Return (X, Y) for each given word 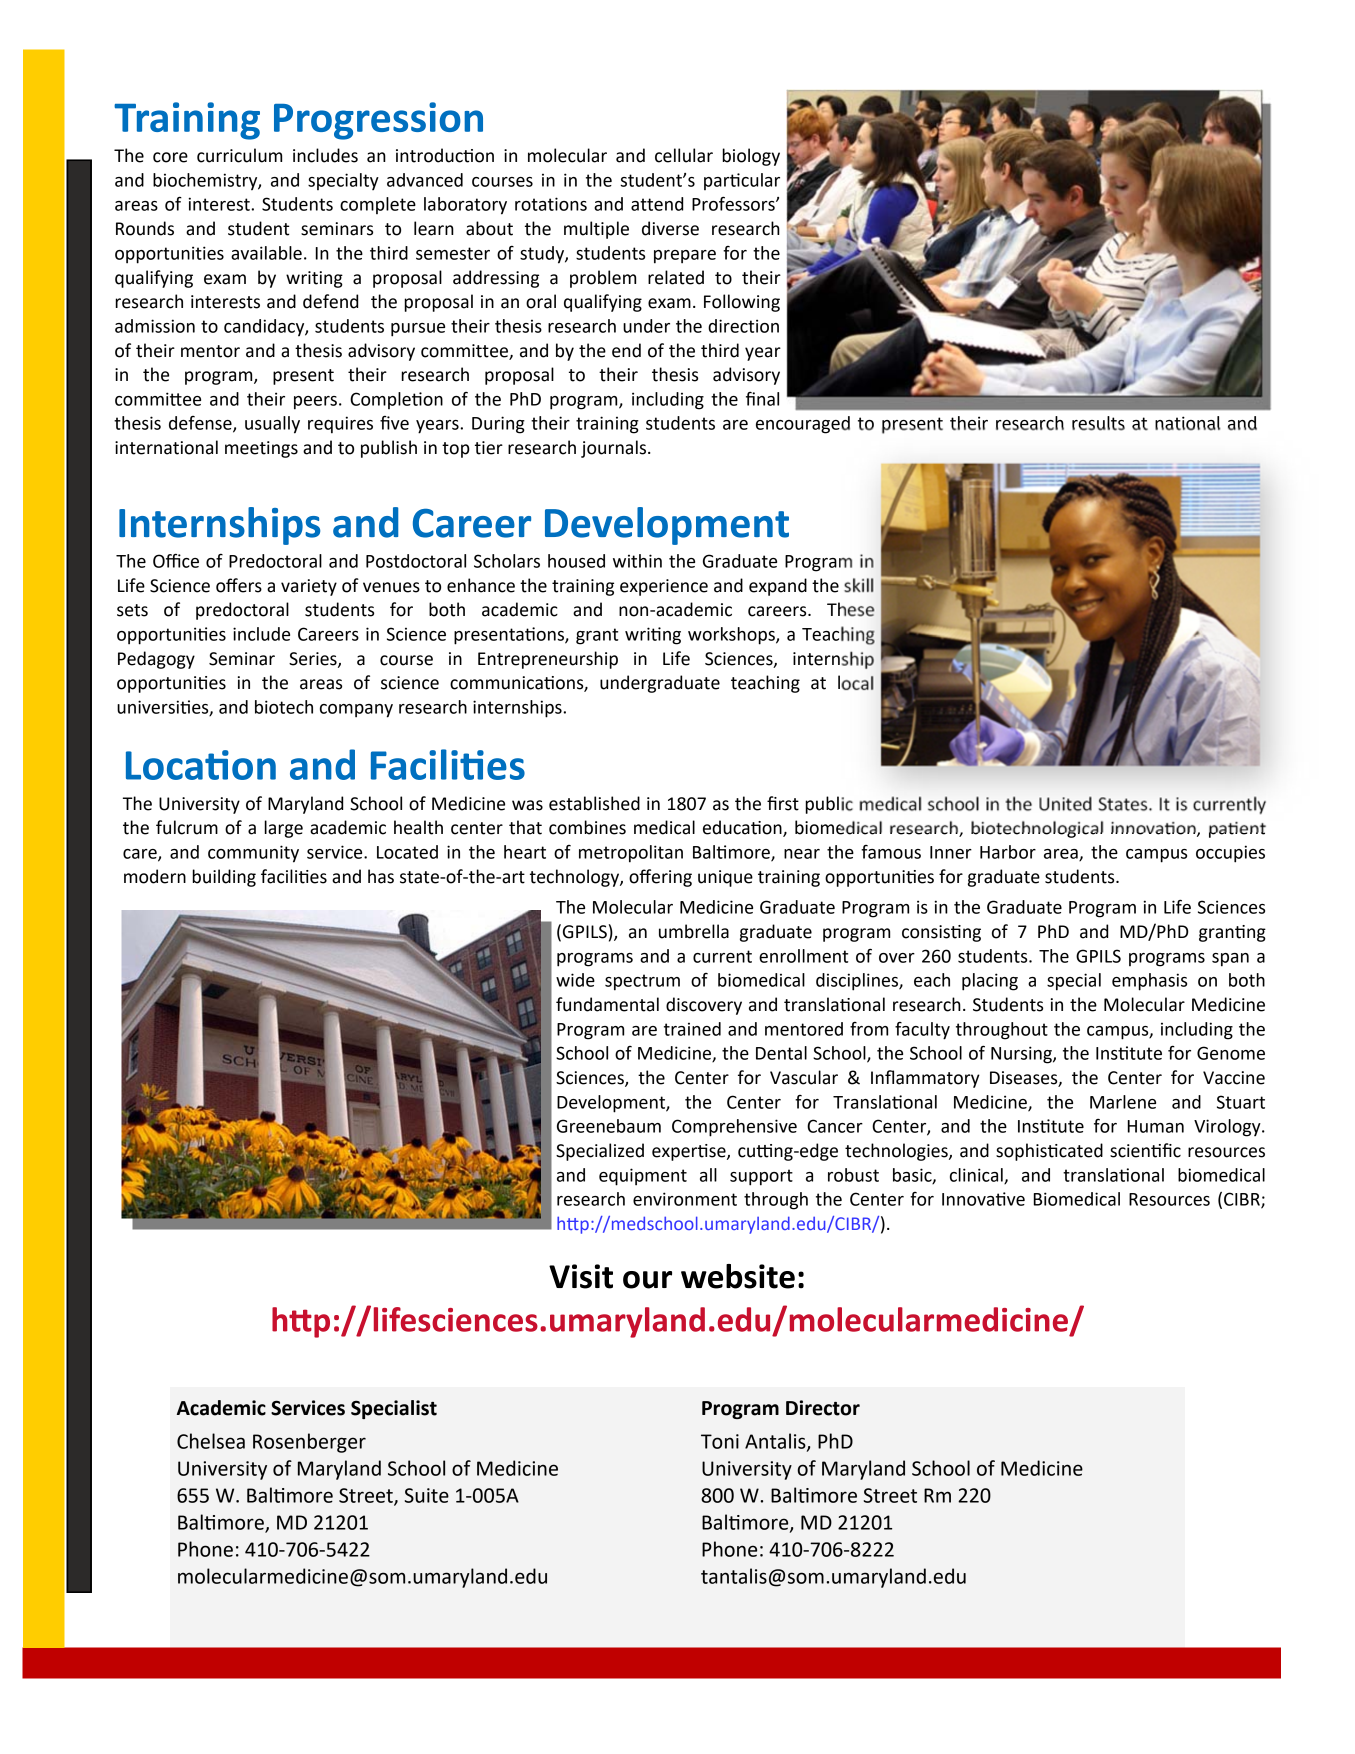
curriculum (239, 155)
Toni (720, 1441)
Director (823, 1408)
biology (751, 157)
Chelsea (211, 1441)
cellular (684, 155)
